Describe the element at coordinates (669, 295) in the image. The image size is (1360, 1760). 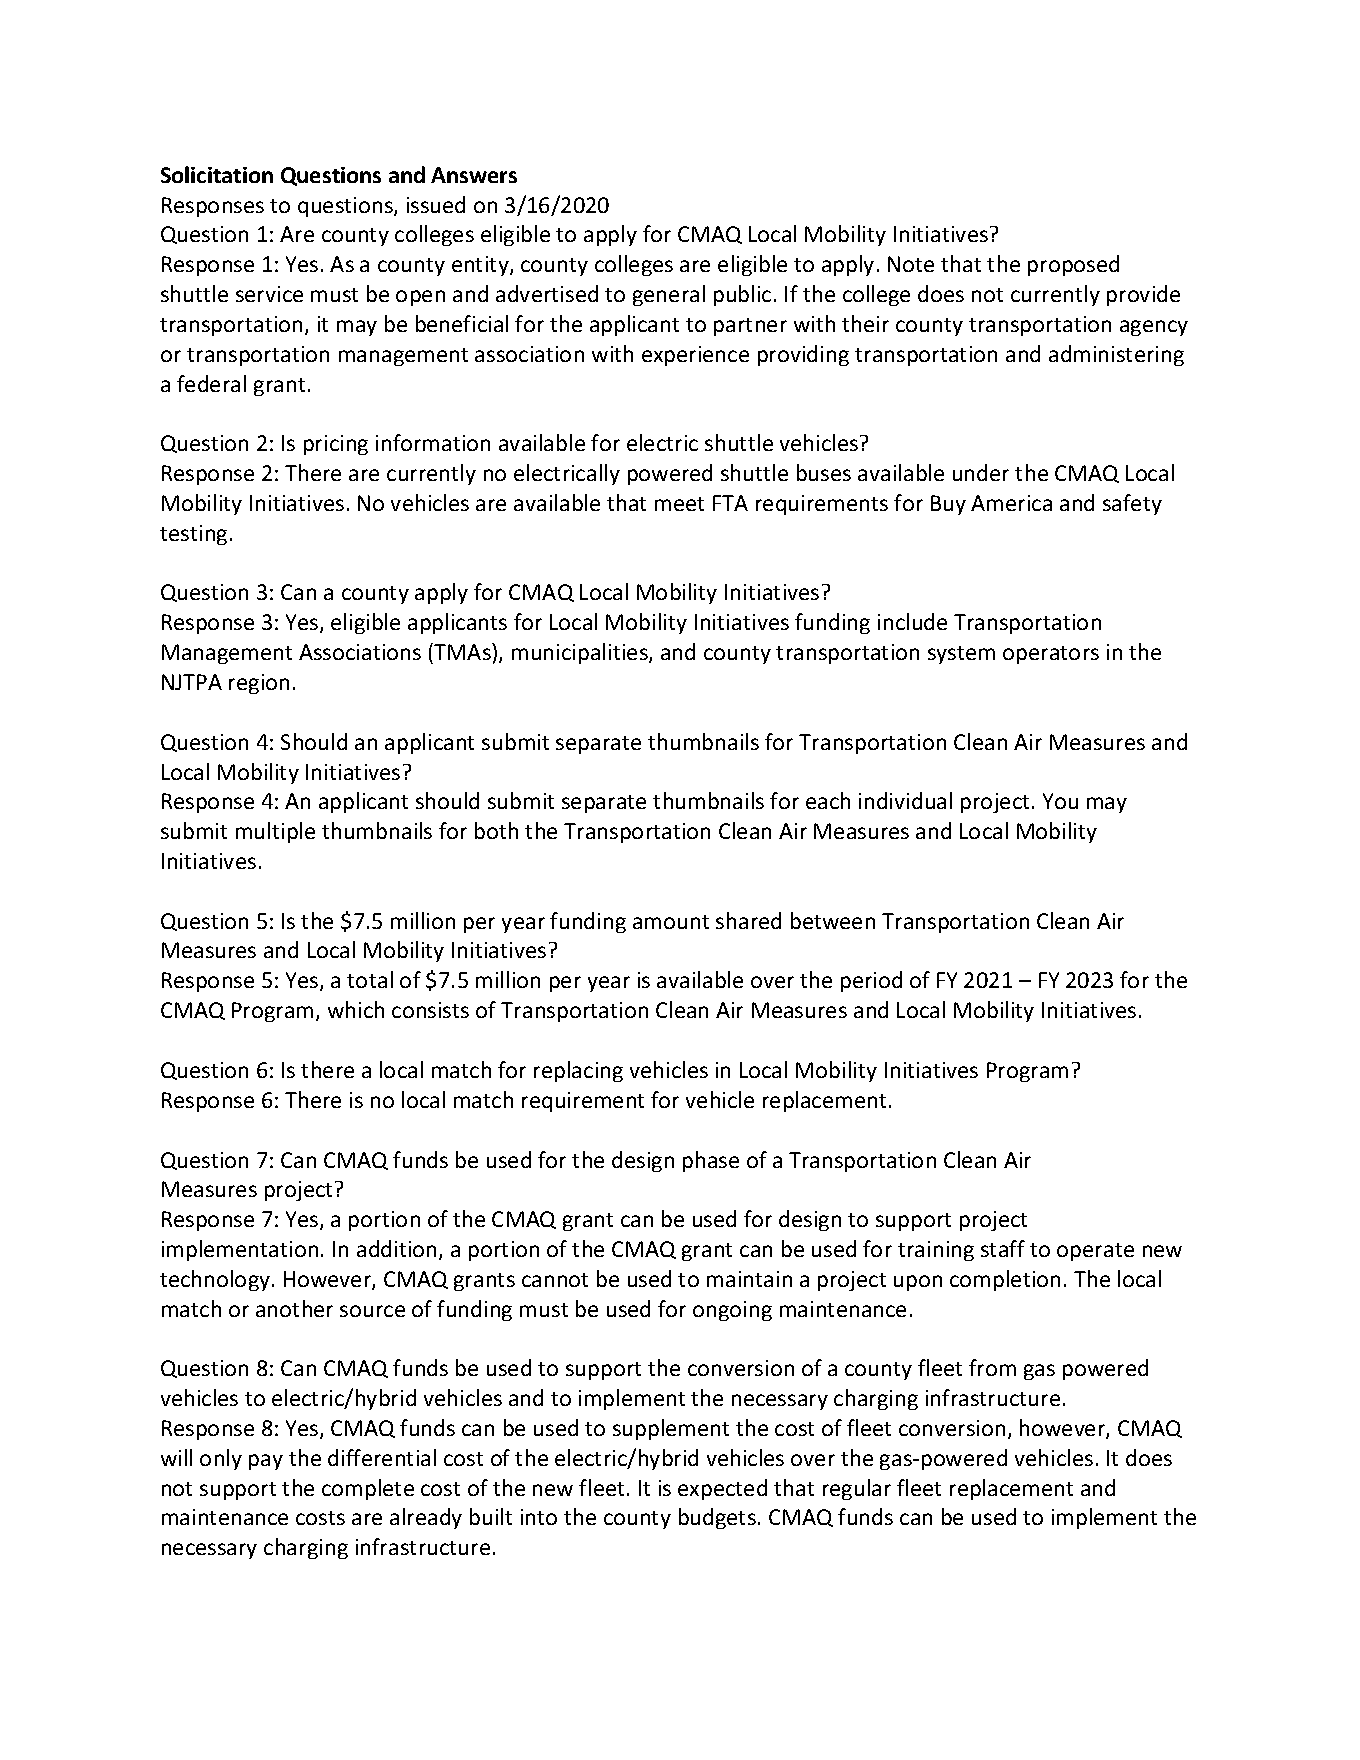
I see `general` at that location.
